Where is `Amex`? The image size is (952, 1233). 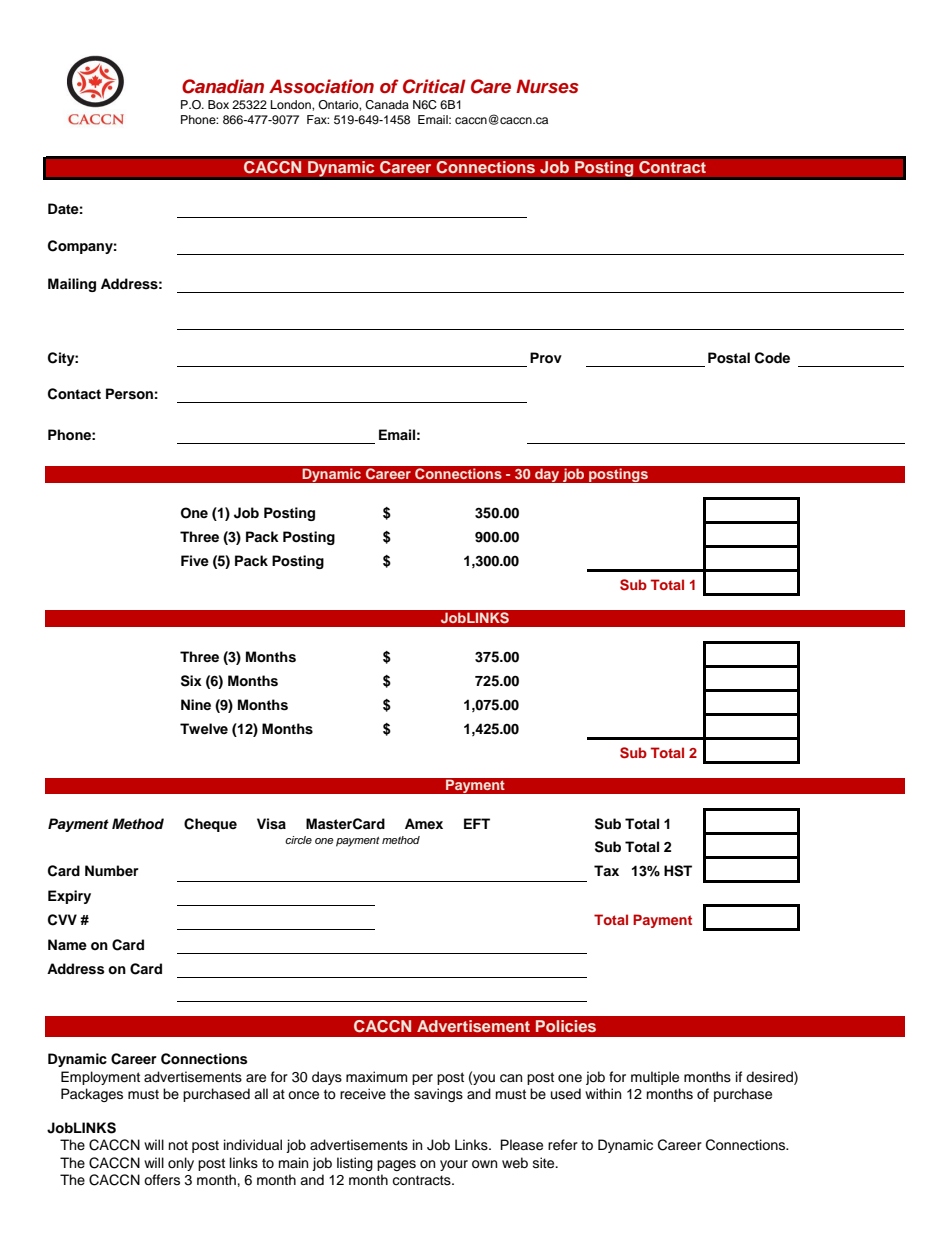 Amex is located at coordinates (424, 823).
